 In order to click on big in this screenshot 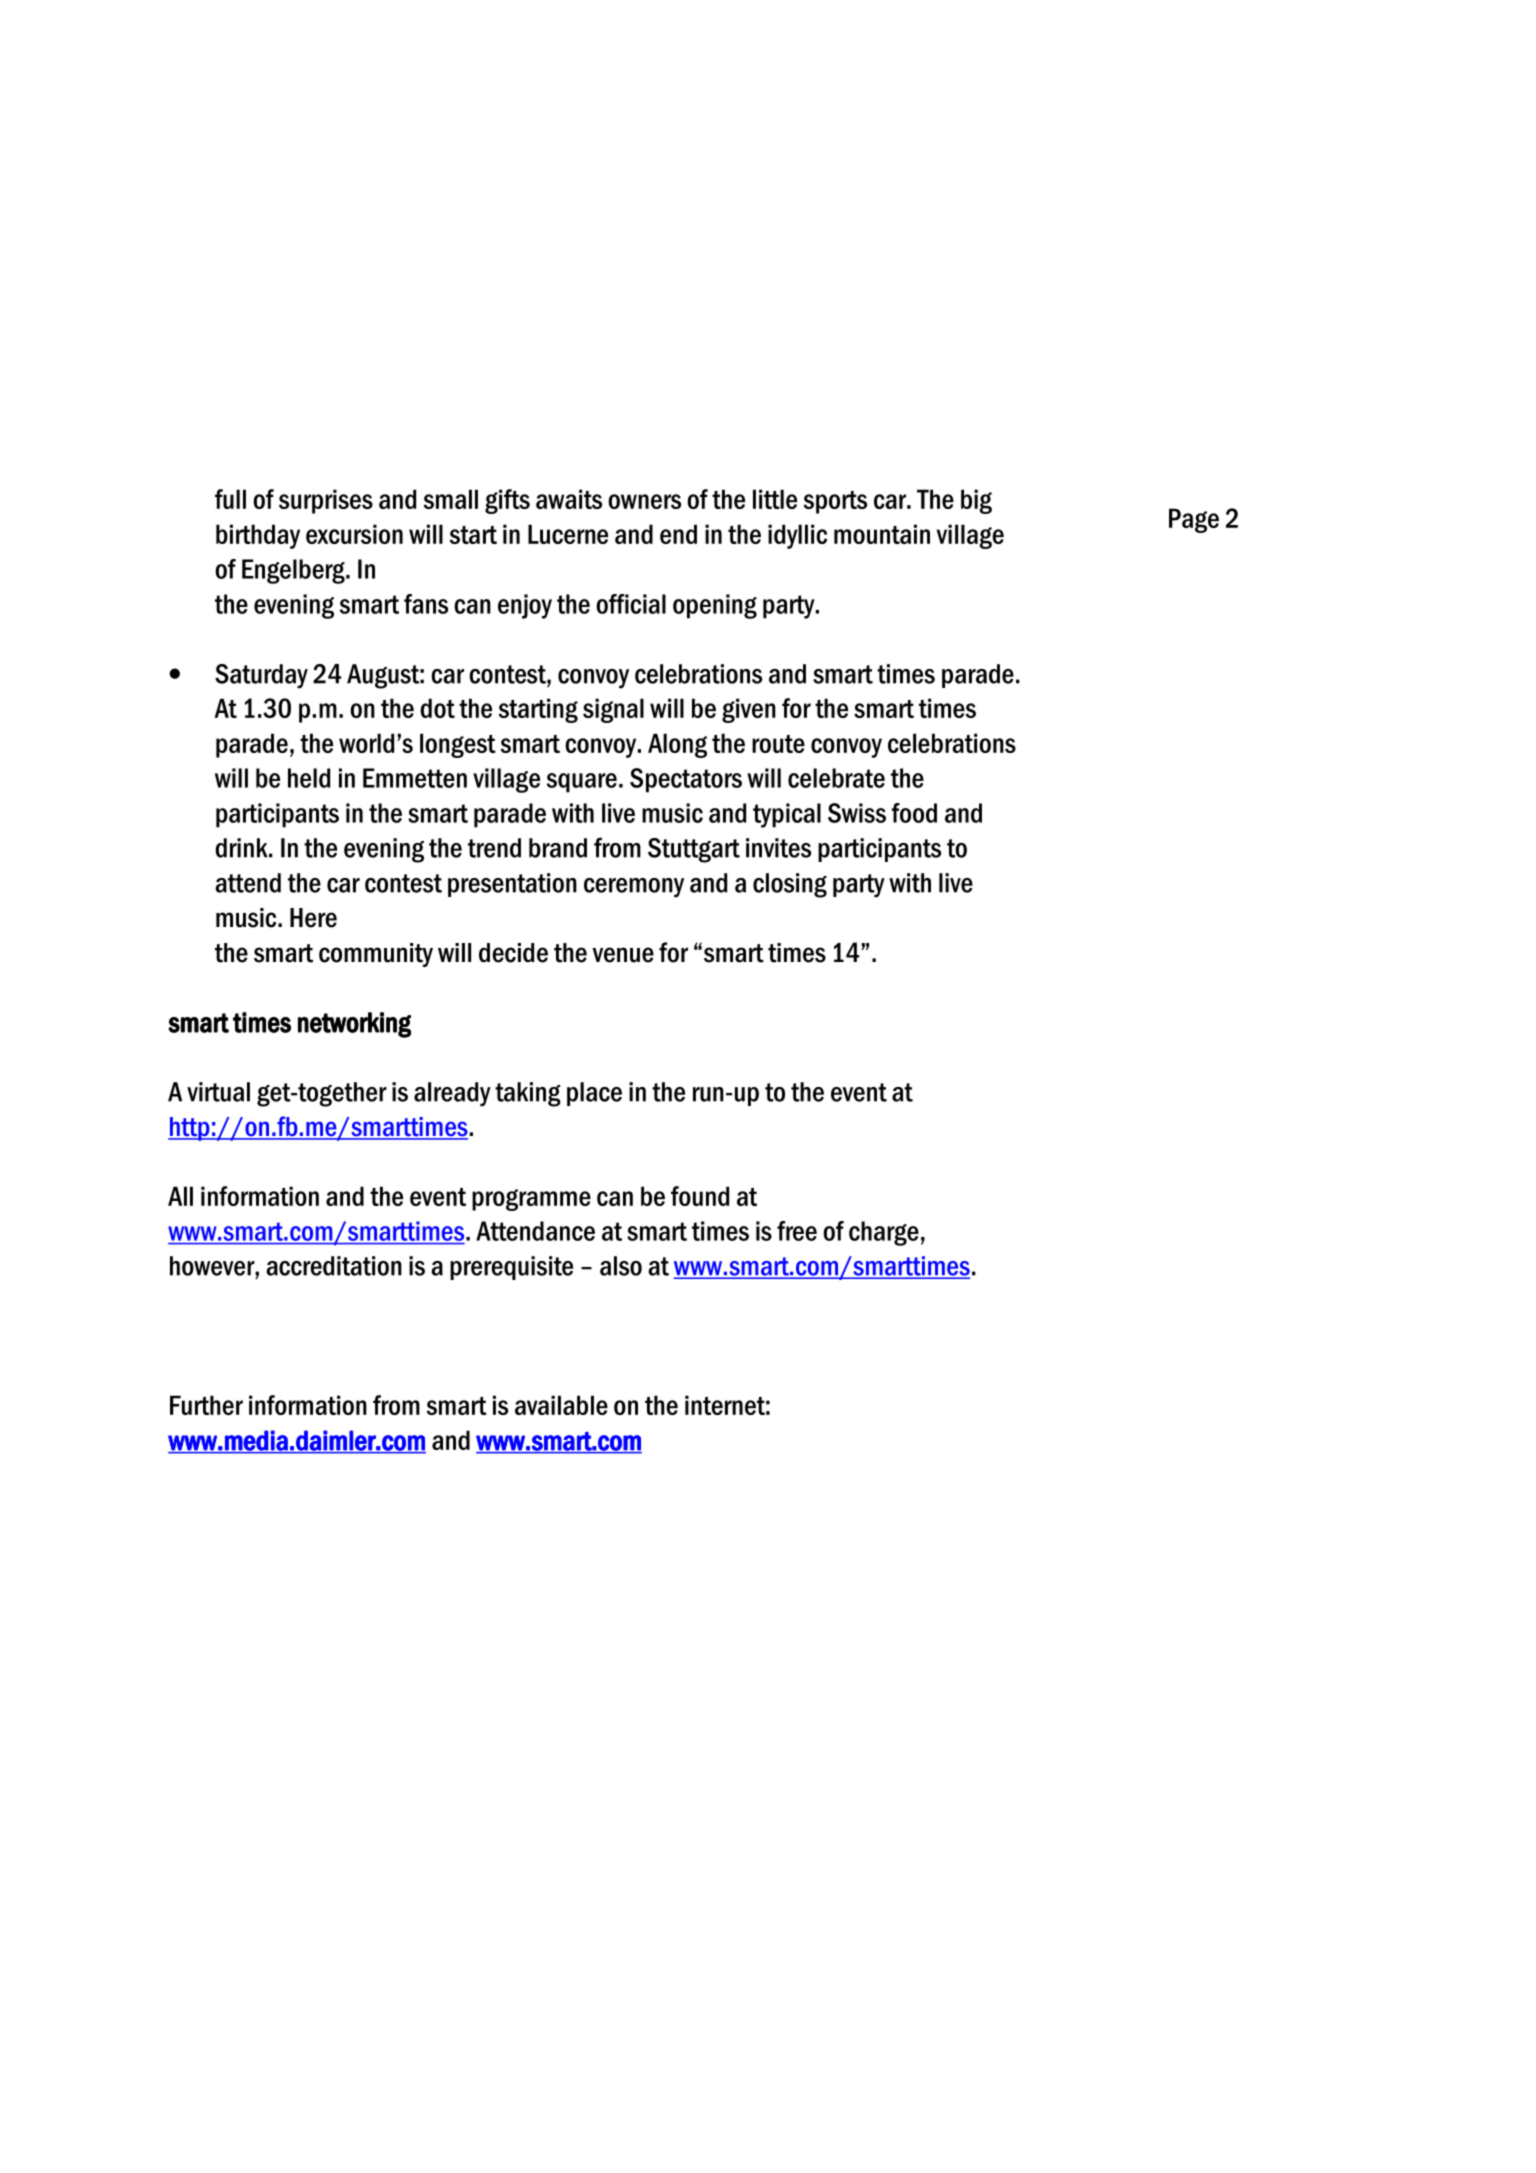, I will do `click(976, 501)`.
